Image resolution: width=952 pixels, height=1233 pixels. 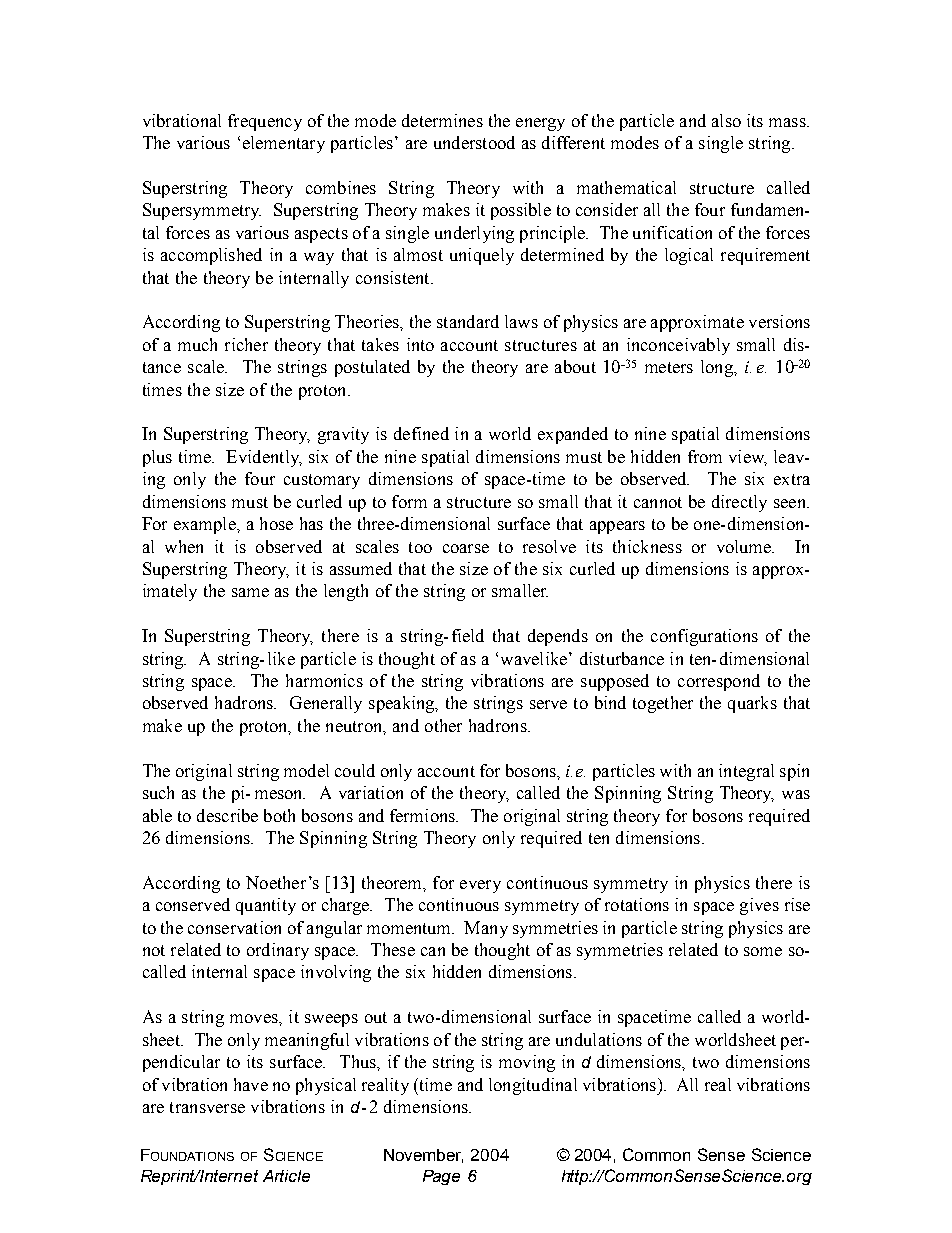 What do you see at coordinates (265, 122) in the document?
I see `frequency` at bounding box center [265, 122].
